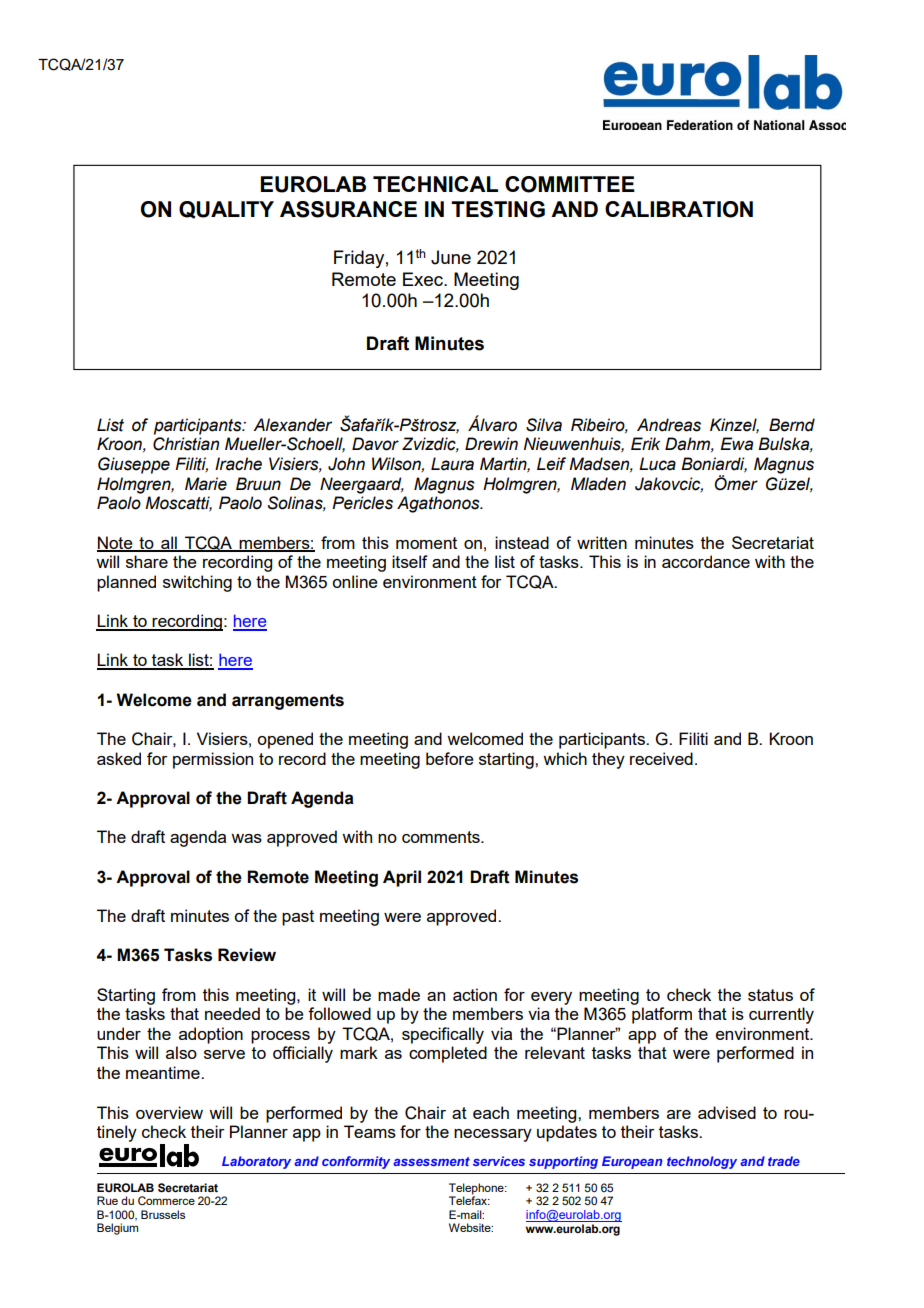  What do you see at coordinates (226, 210) in the page?
I see `QUALITY` at bounding box center [226, 210].
